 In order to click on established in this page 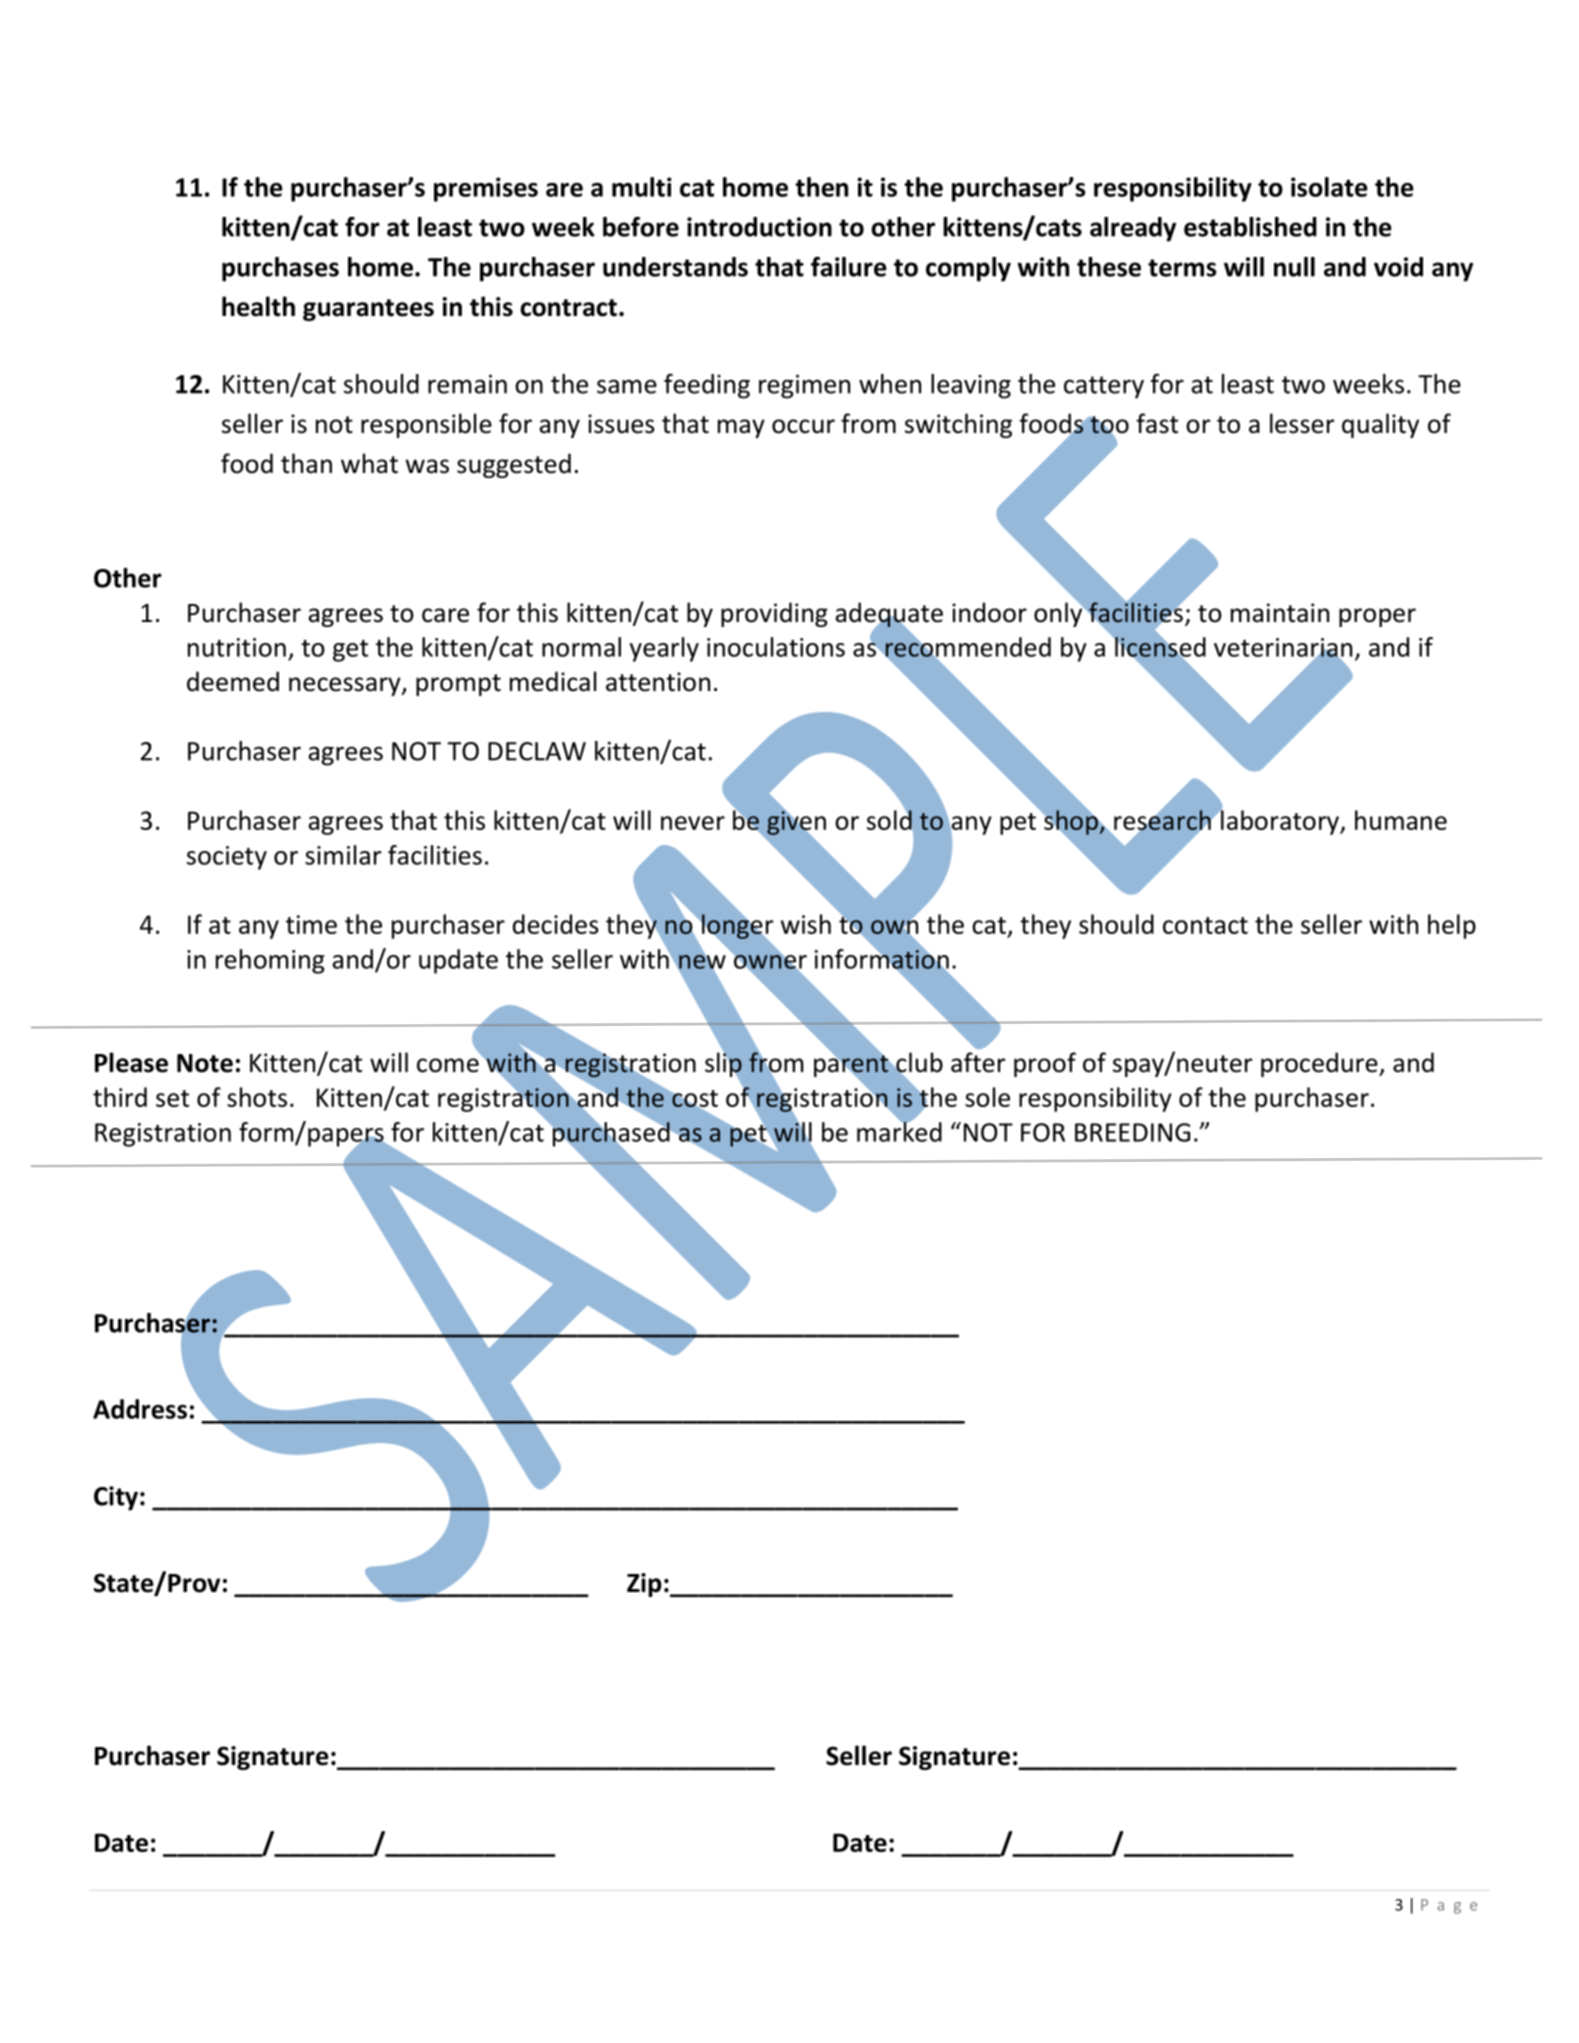, I will do `click(1250, 227)`.
